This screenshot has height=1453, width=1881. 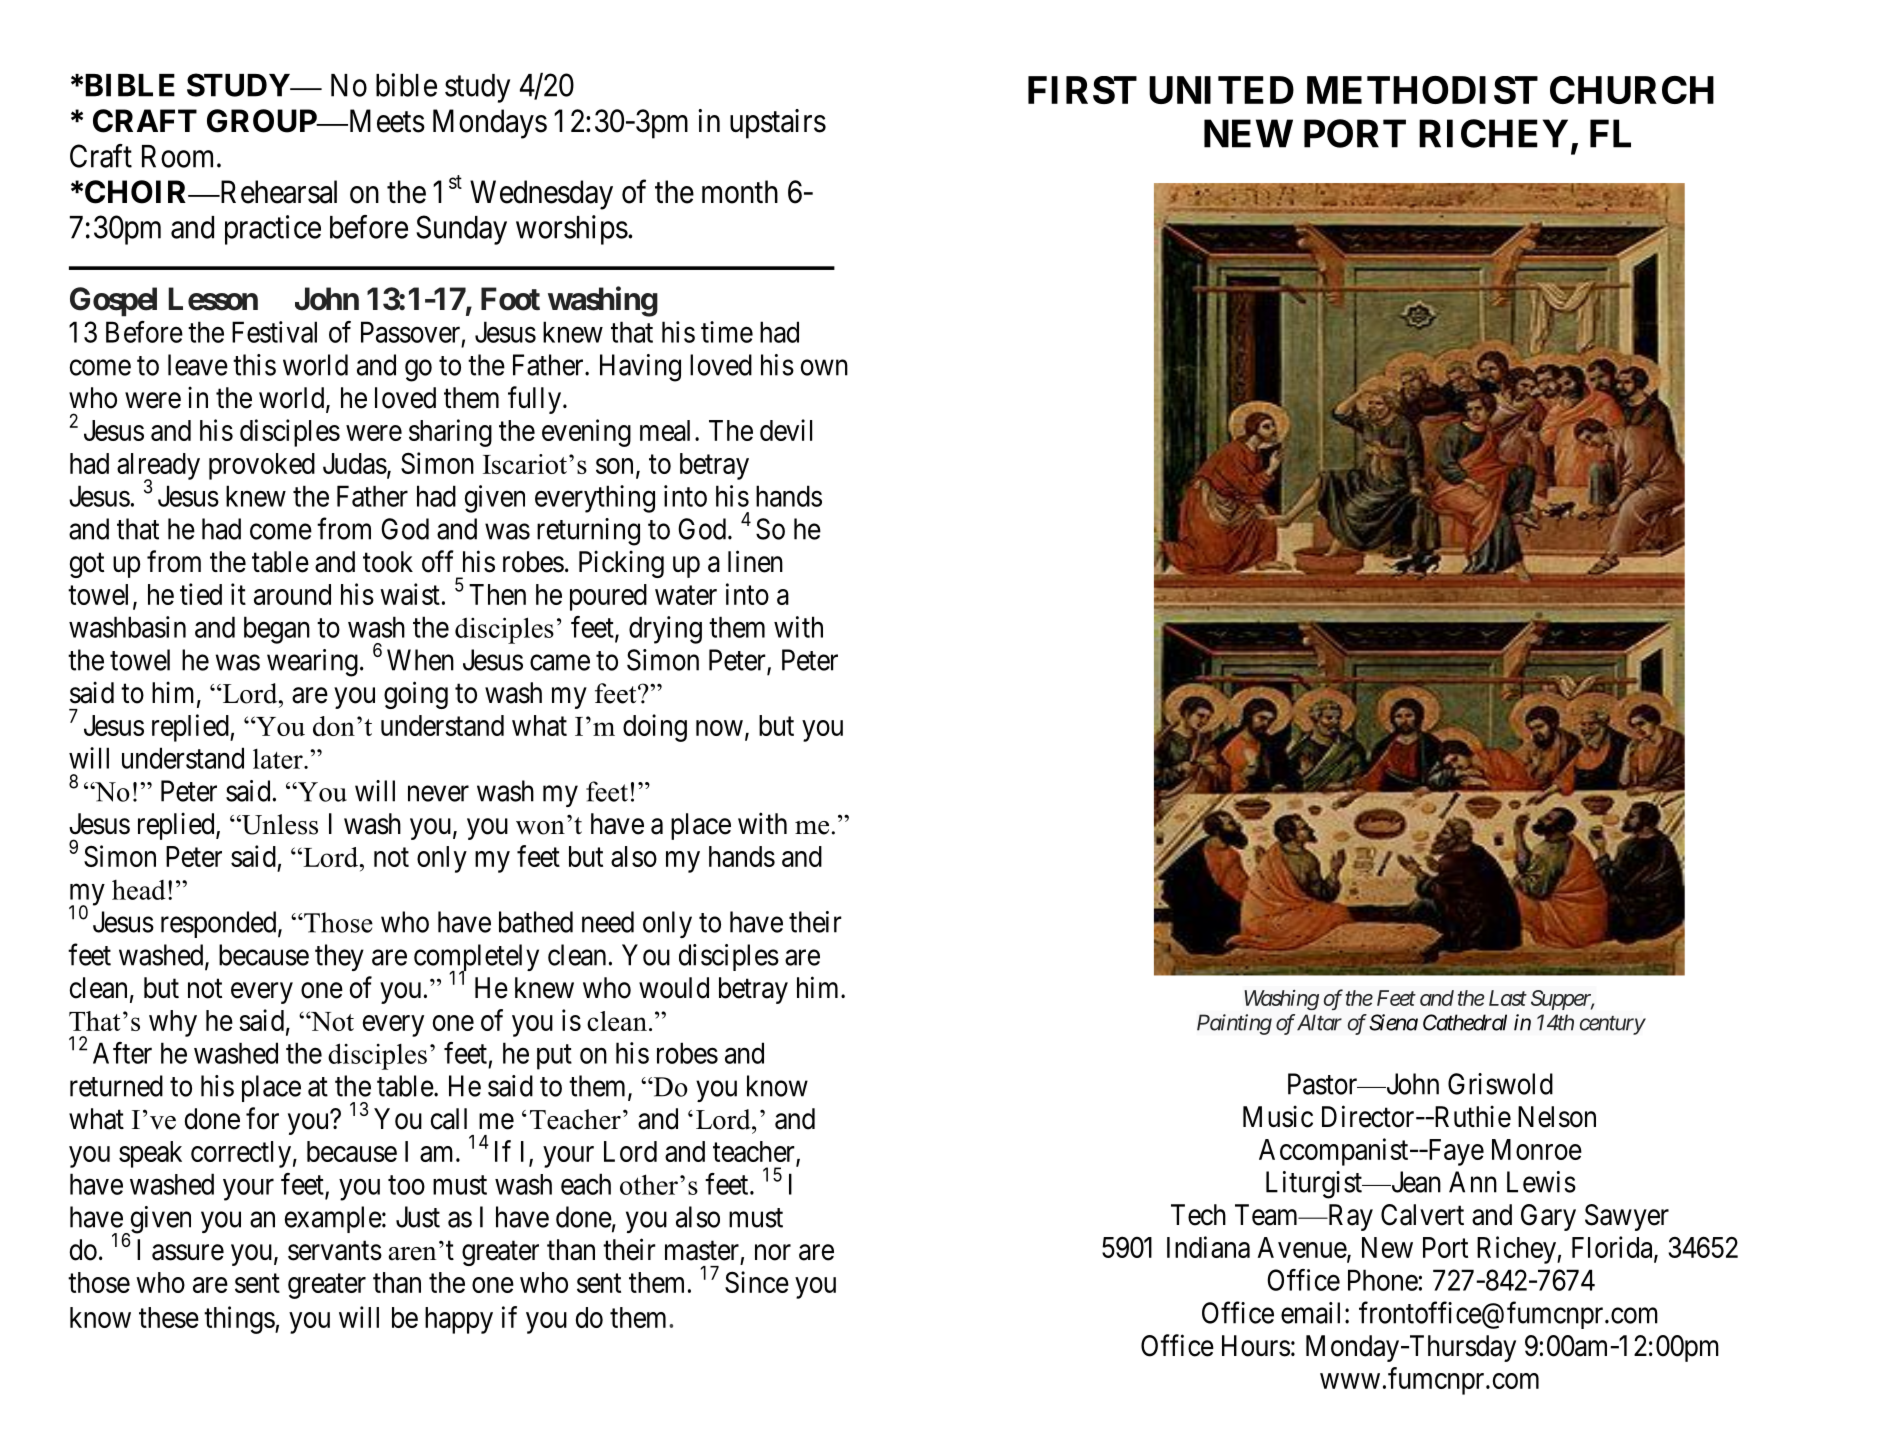 What do you see at coordinates (335, 1251) in the screenshot?
I see `servants` at bounding box center [335, 1251].
